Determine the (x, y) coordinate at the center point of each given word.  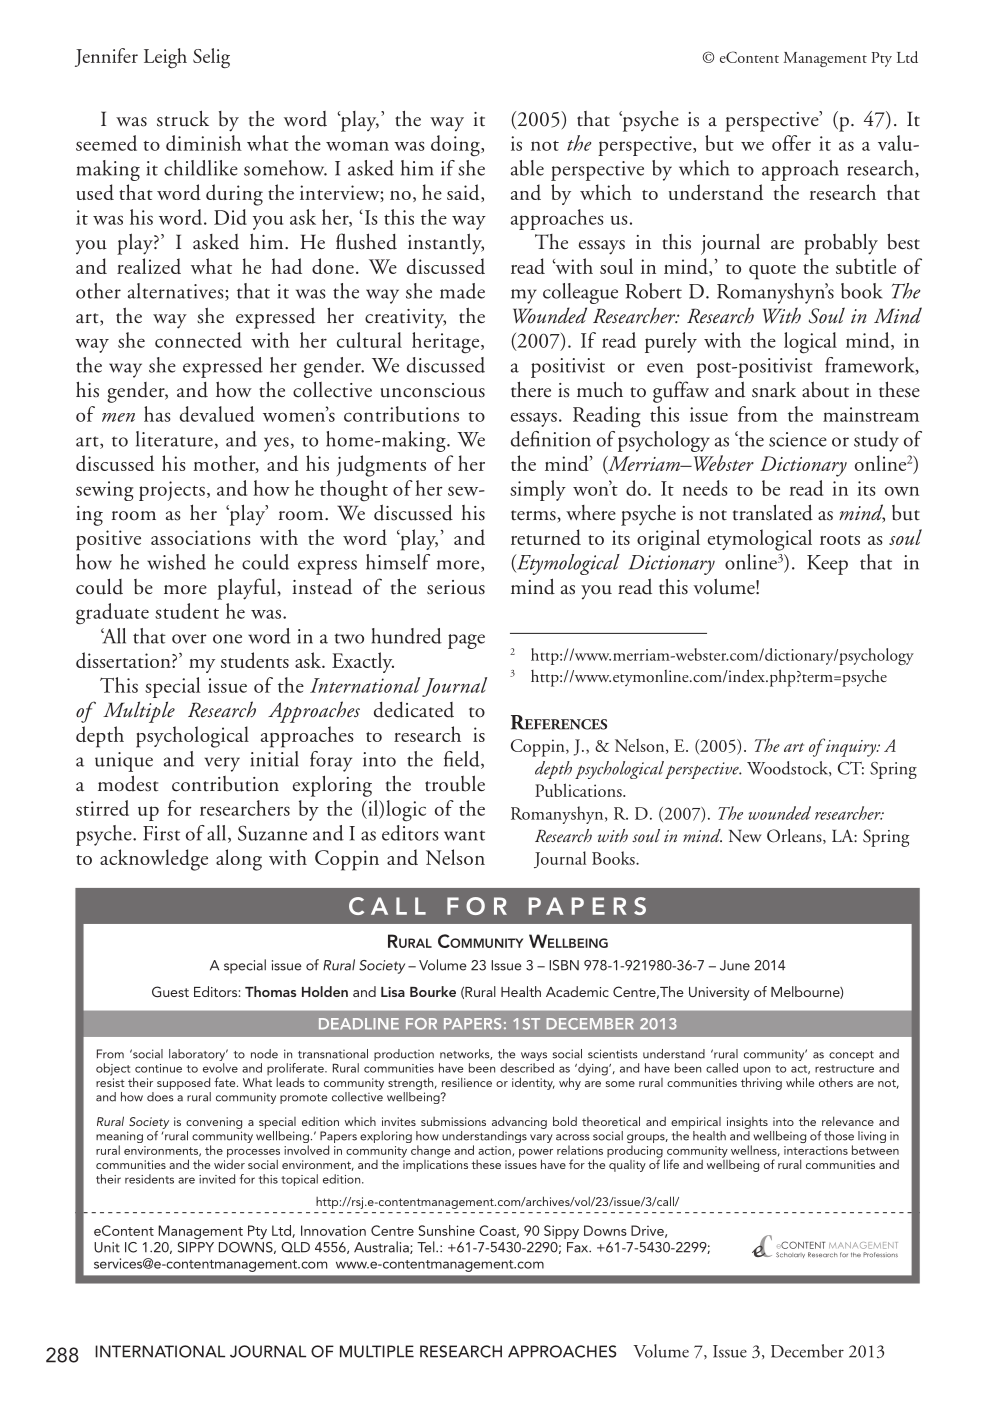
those (839, 1136)
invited (217, 1179)
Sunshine (447, 1230)
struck (183, 118)
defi (525, 439)
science (798, 439)
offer (791, 143)
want (464, 835)
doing (456, 146)
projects (172, 491)
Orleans (795, 836)
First (161, 833)
